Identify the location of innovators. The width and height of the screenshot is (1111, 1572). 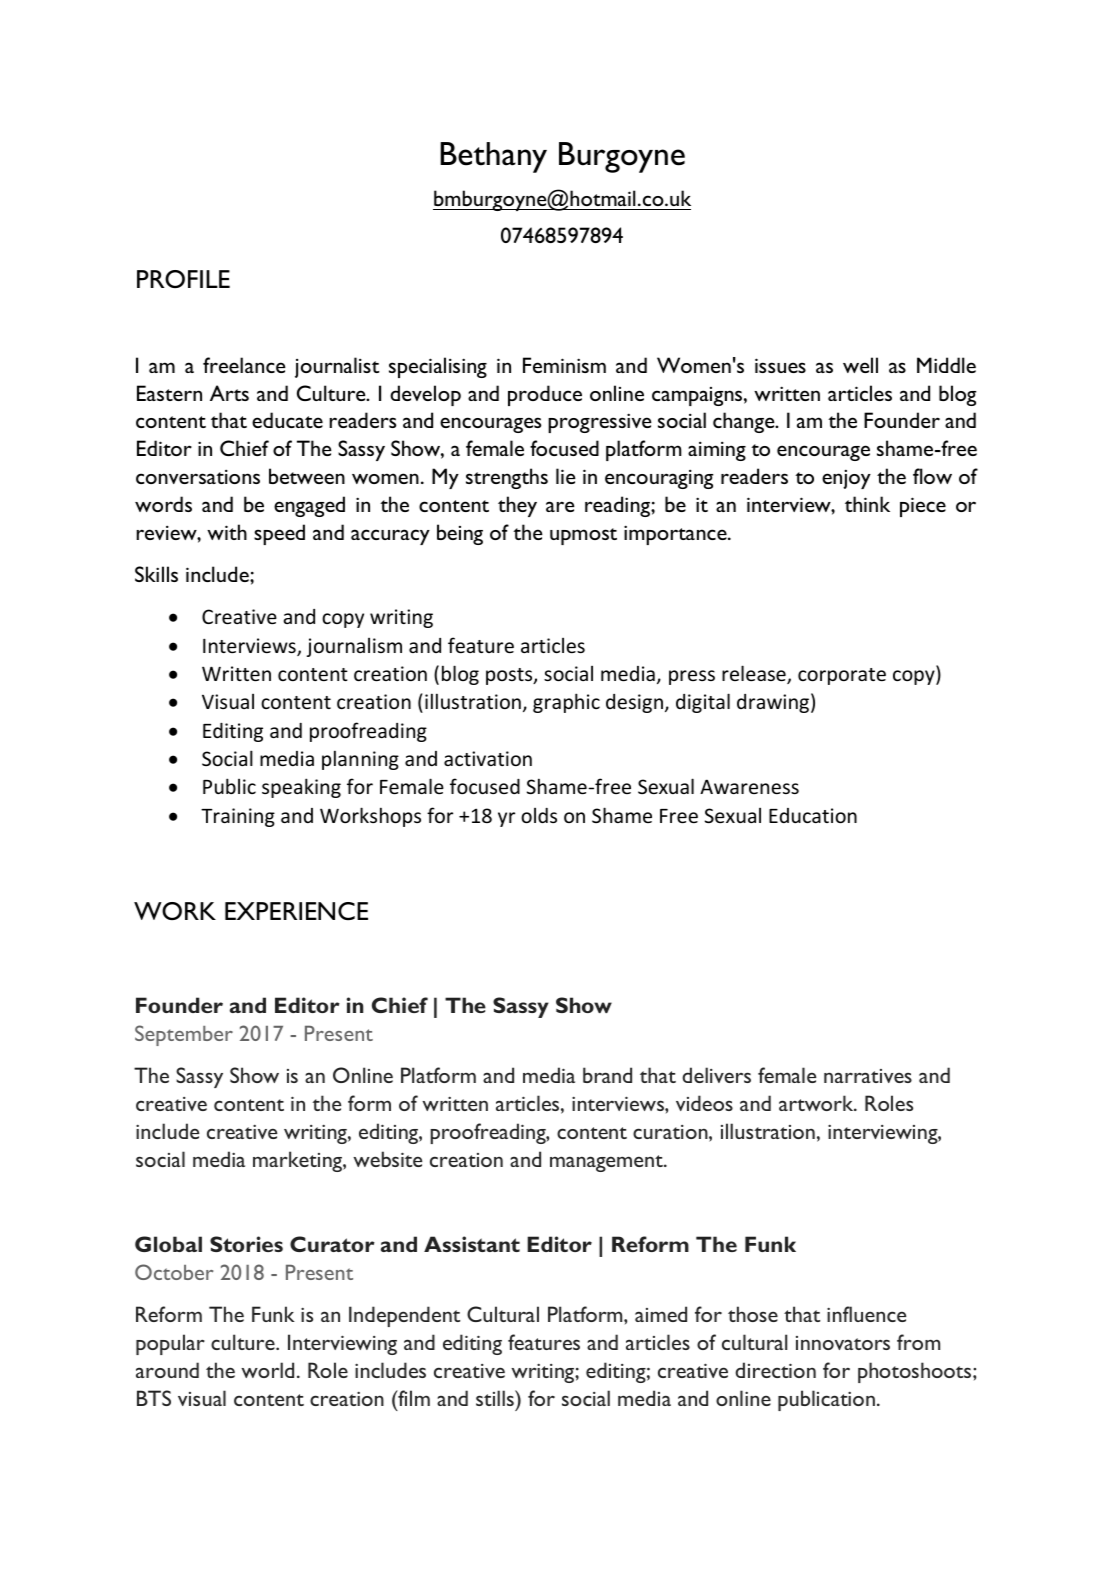
(843, 1343).
